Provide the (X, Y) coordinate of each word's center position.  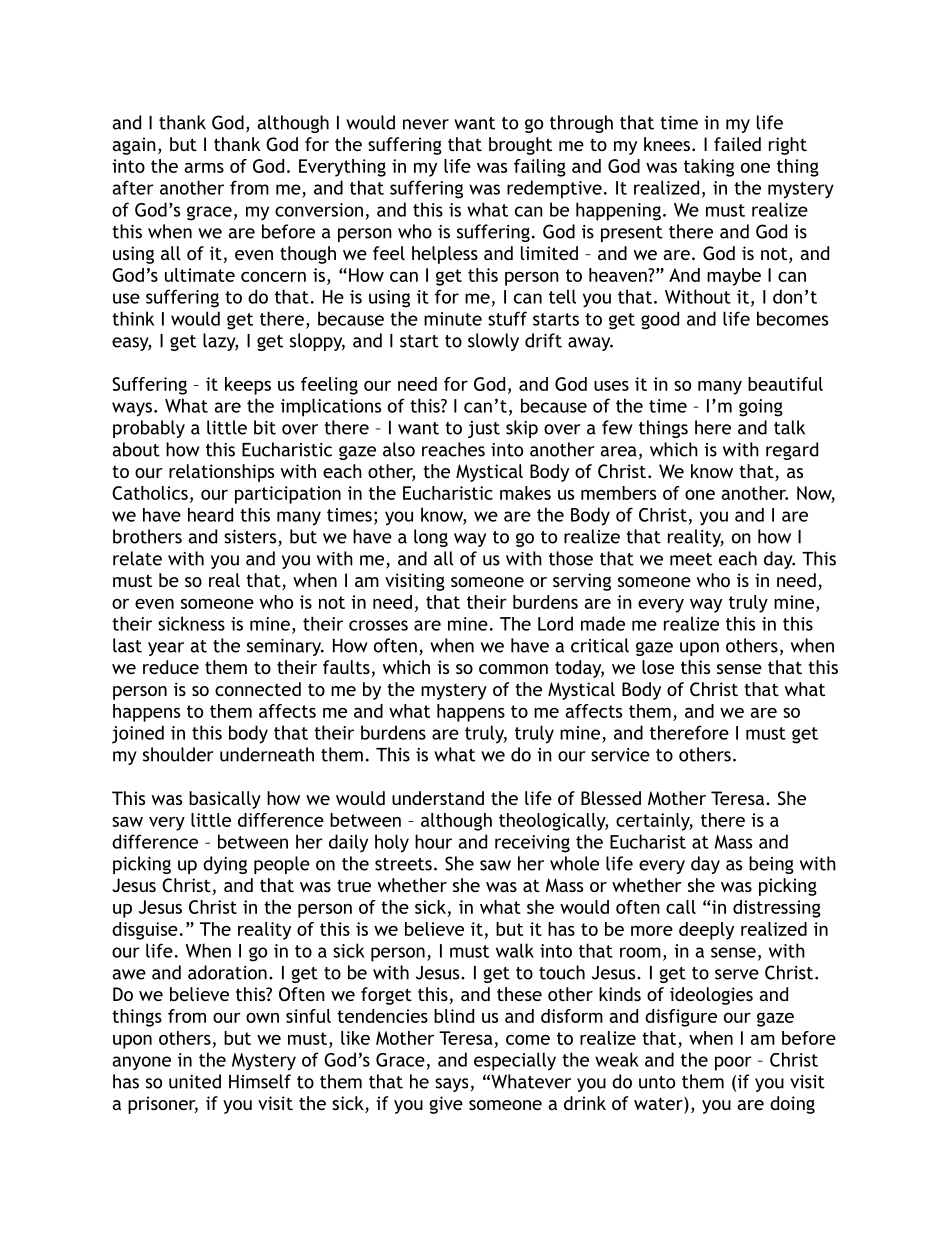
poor (733, 1063)
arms (204, 168)
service (620, 755)
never (426, 124)
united (195, 1081)
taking (709, 168)
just (484, 429)
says (451, 1085)
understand (438, 798)
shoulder (178, 754)
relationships (221, 473)
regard (792, 451)
